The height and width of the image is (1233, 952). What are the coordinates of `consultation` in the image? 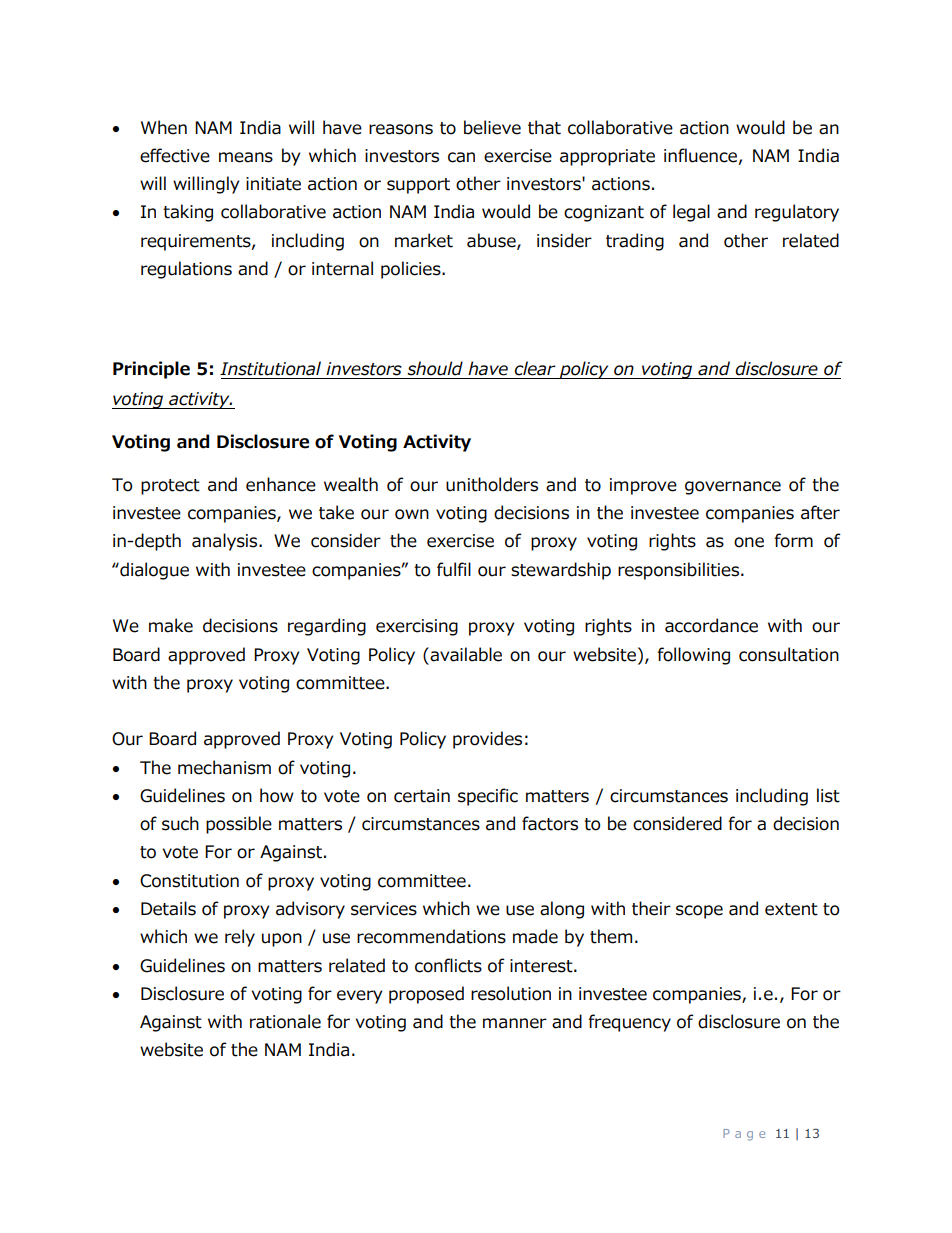 It's located at (789, 654).
